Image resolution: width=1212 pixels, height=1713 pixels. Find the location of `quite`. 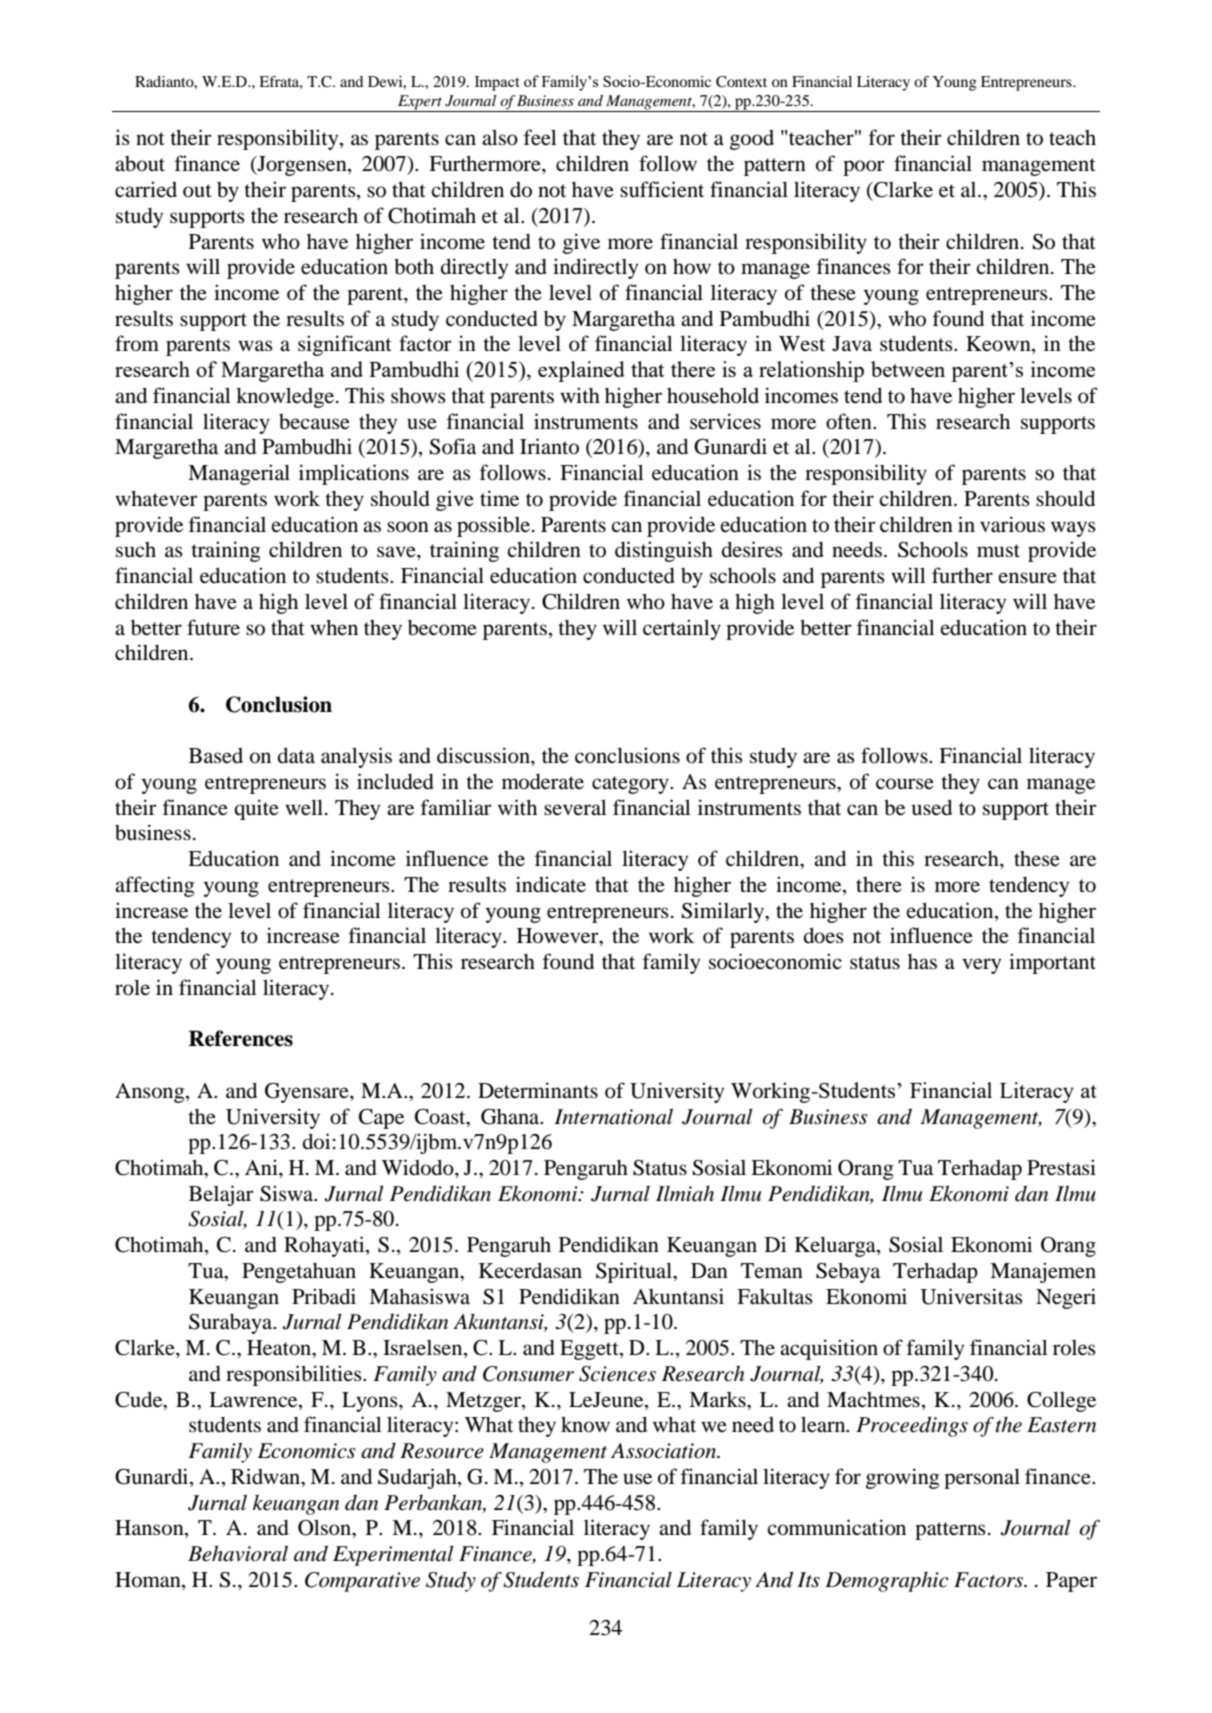

quite is located at coordinates (256, 809).
